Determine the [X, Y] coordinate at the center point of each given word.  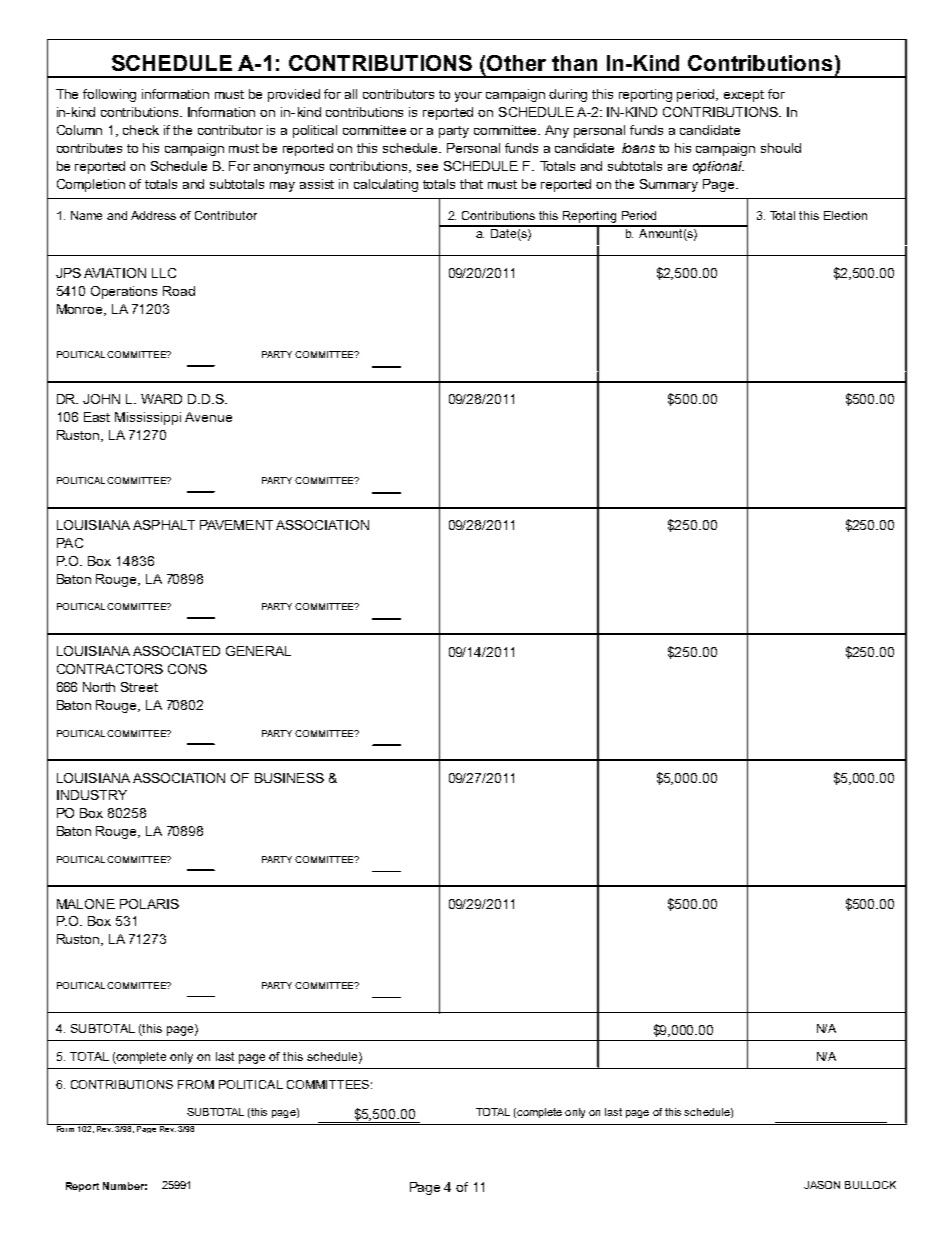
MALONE [86, 904]
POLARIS [149, 904]
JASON [822, 1185]
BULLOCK [870, 1185]
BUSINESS [289, 778]
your [468, 97]
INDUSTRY [92, 795]
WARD [161, 399]
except [744, 96]
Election [845, 215]
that [471, 184]
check [141, 130]
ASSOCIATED [176, 651]
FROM [196, 1084]
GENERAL [258, 651]
